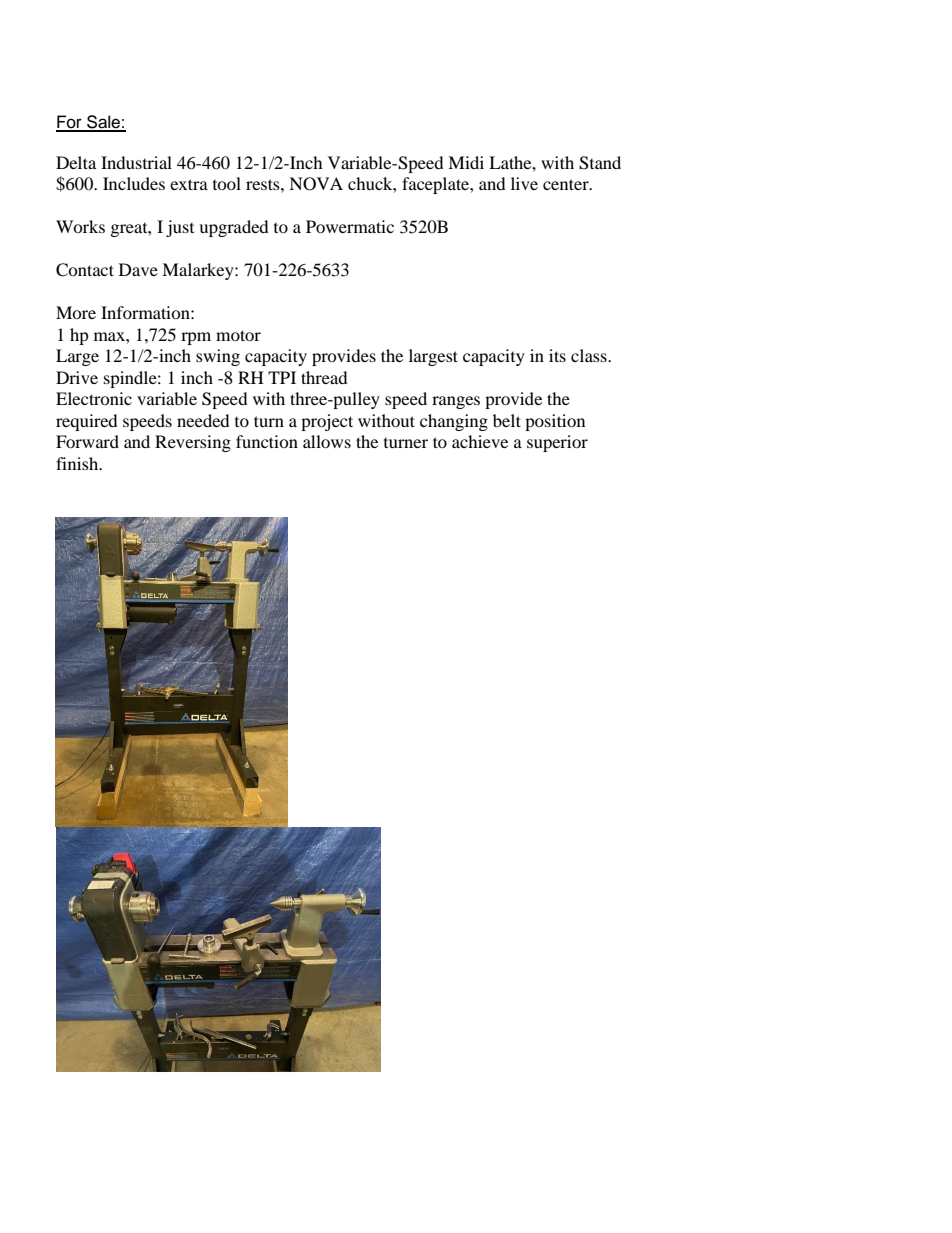 The height and width of the image is (1233, 952). What do you see at coordinates (557, 355) in the image?
I see `its` at bounding box center [557, 355].
